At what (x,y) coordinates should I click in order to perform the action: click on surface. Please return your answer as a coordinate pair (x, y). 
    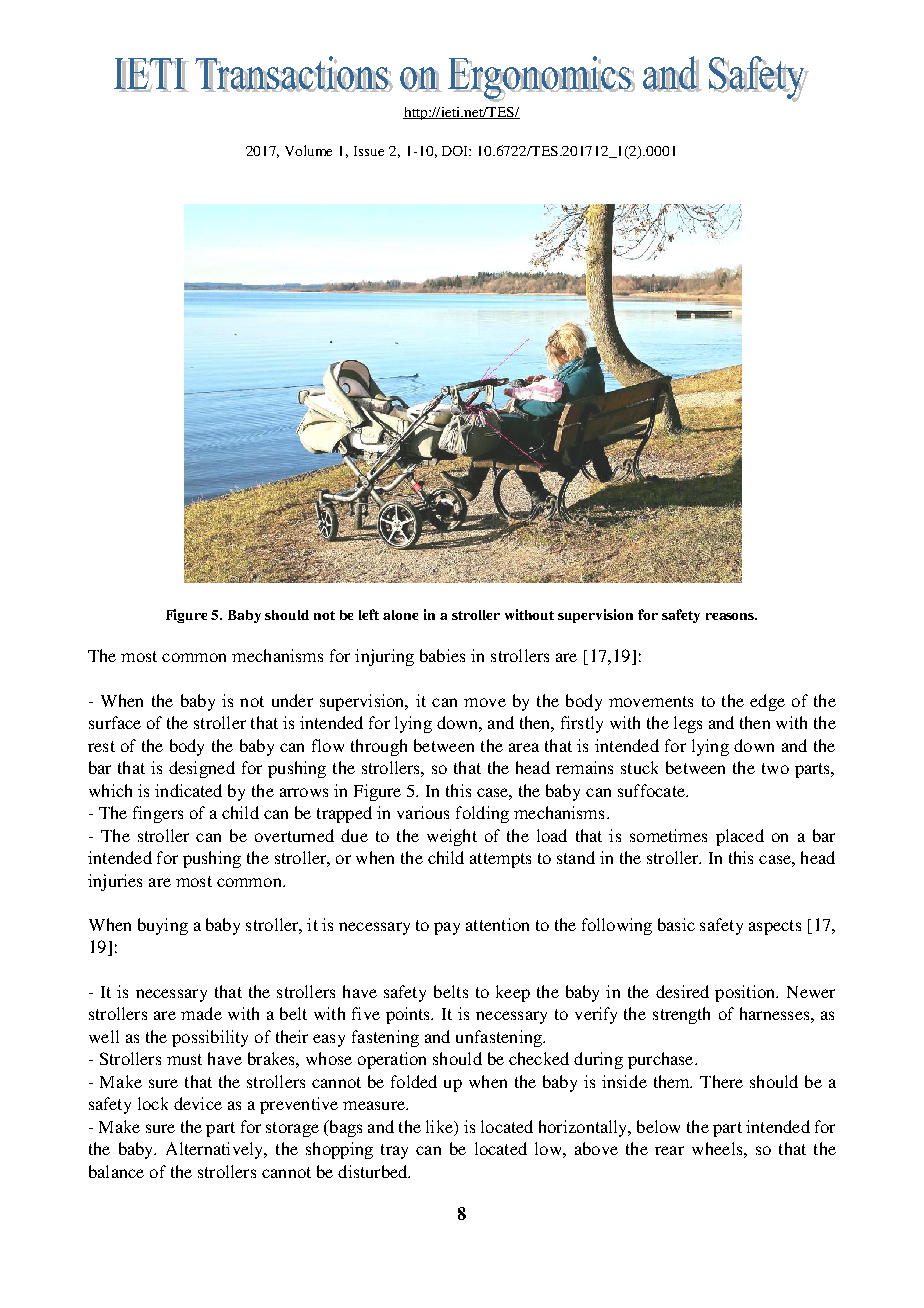
    Looking at the image, I should click on (115, 722).
